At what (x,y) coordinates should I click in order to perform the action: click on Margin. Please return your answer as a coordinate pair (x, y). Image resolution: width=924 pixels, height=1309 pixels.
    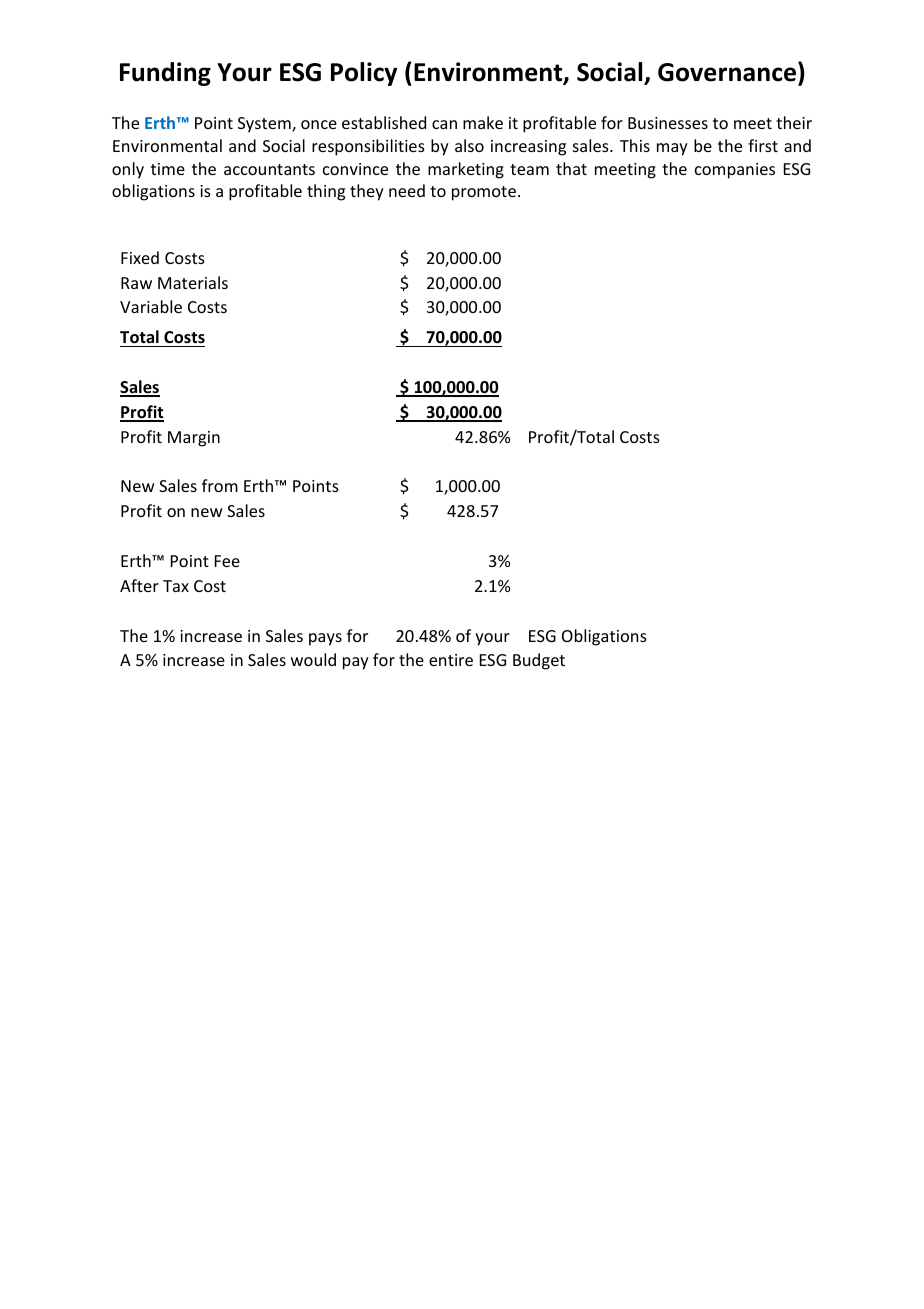
    Looking at the image, I should click on (194, 439).
